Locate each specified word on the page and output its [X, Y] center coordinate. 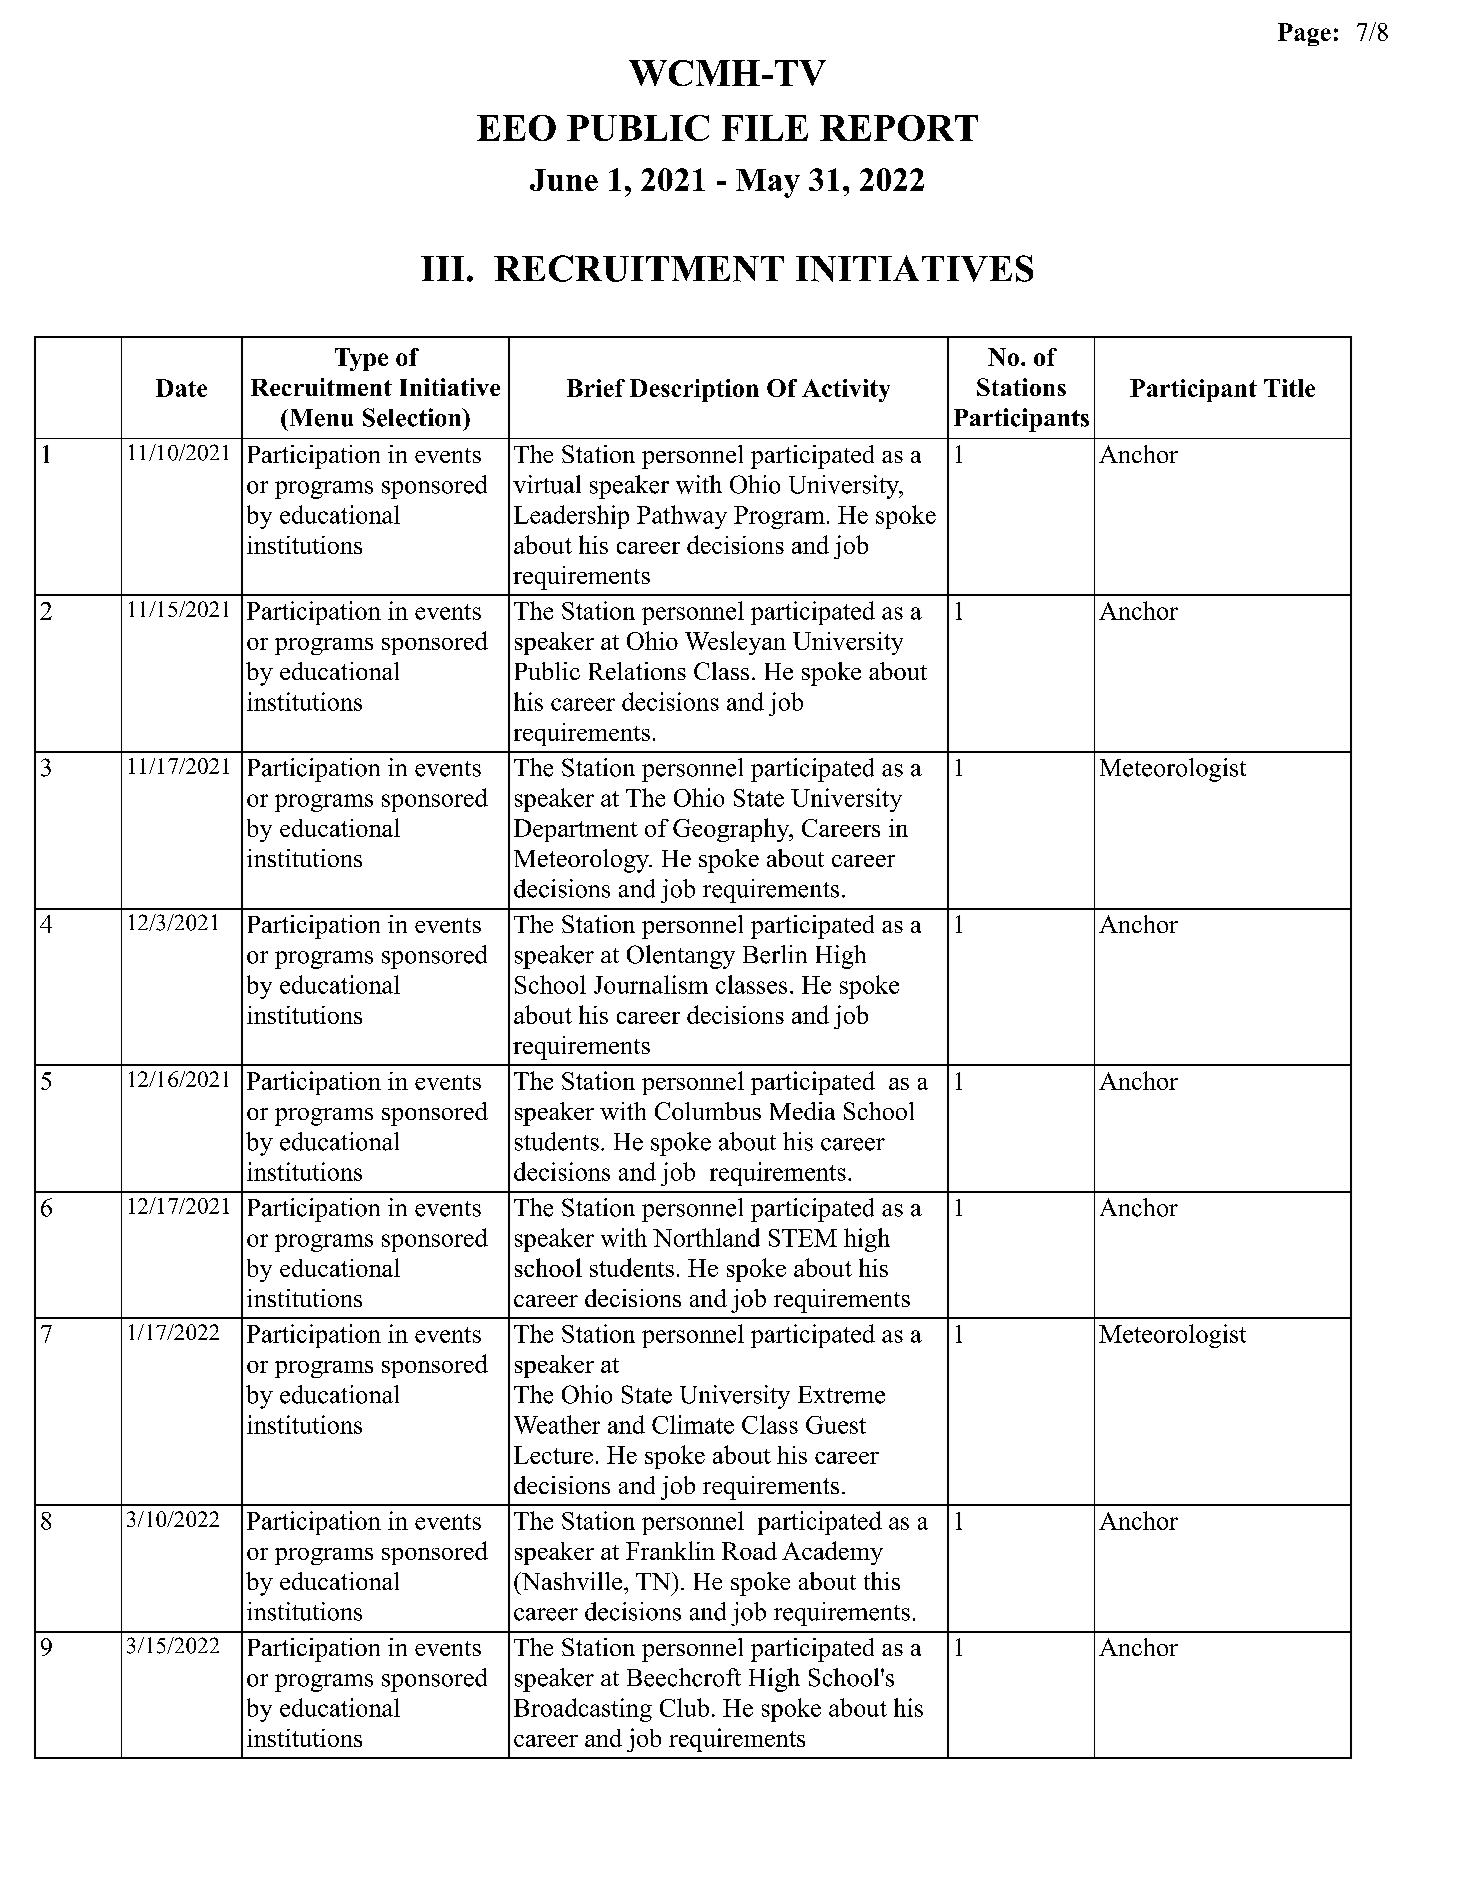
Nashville [572, 1581]
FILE [765, 128]
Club [684, 1707]
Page [1304, 34]
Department [576, 830]
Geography [732, 830]
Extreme [841, 1395]
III [442, 268]
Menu [320, 418]
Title [1289, 388]
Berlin [775, 954]
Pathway [682, 517]
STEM [803, 1238]
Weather [557, 1424]
